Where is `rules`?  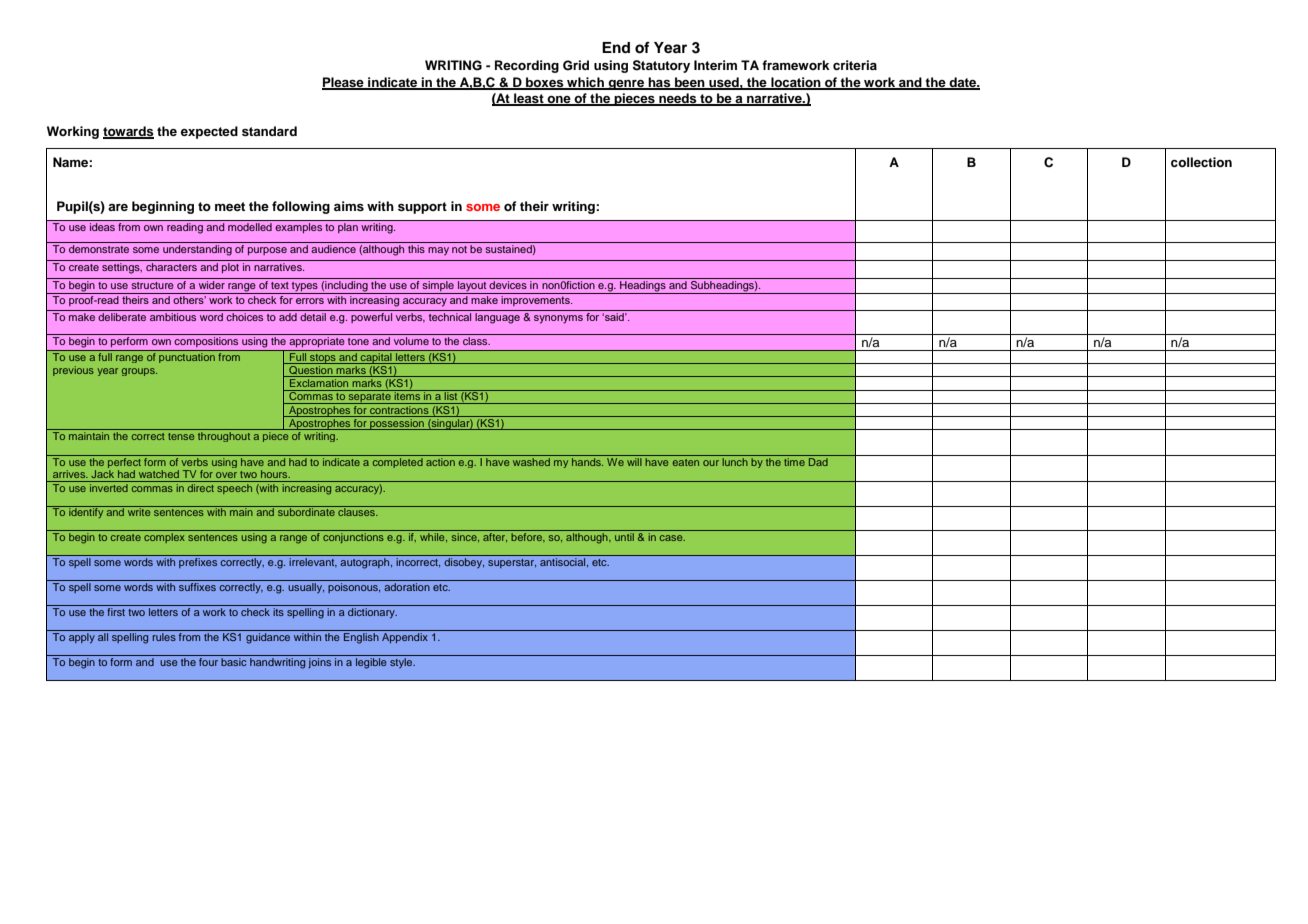
rules is located at coordinates (164, 637).
